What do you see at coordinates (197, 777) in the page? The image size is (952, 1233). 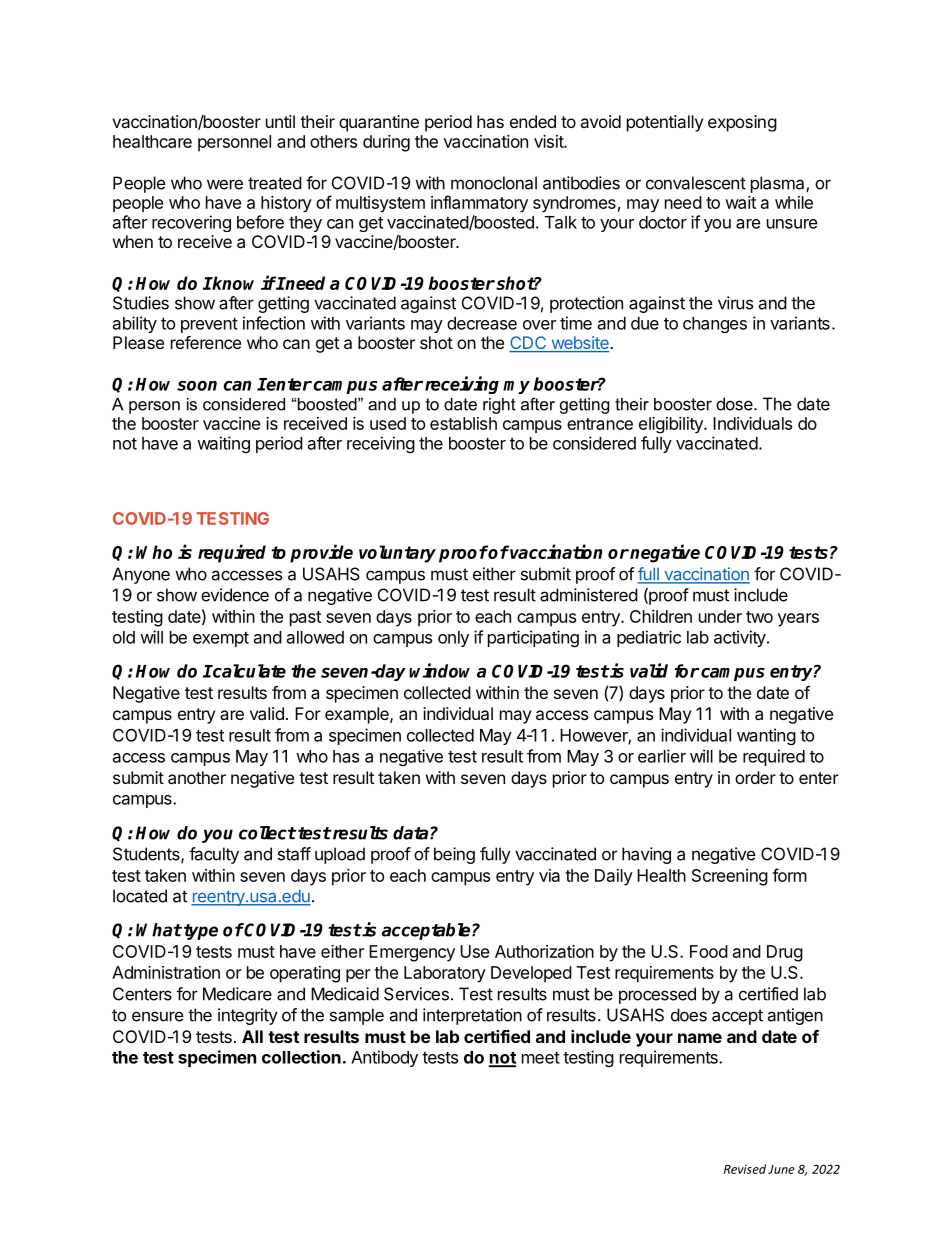 I see `another` at bounding box center [197, 777].
